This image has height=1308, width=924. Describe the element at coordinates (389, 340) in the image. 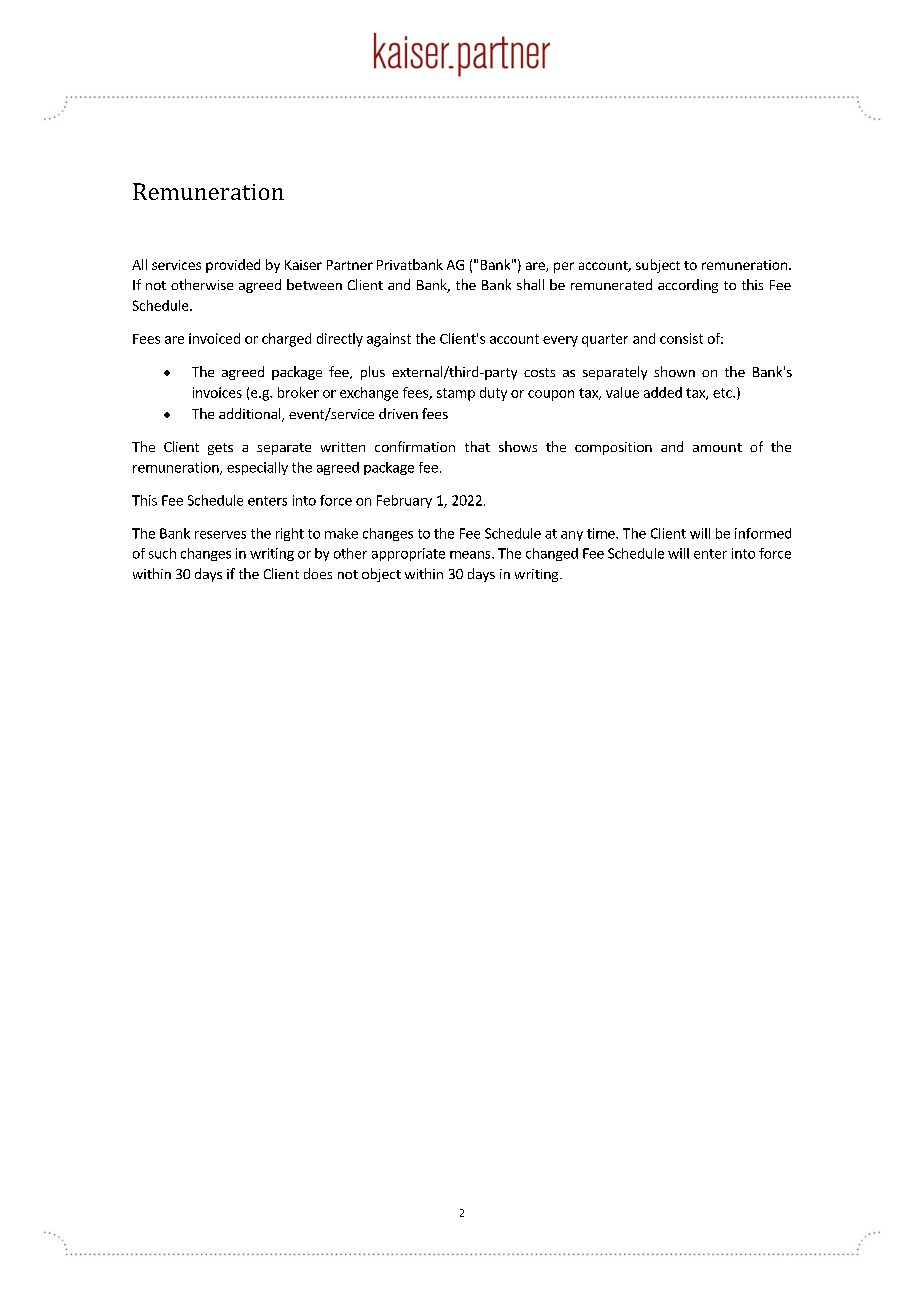

I see `against` at that location.
